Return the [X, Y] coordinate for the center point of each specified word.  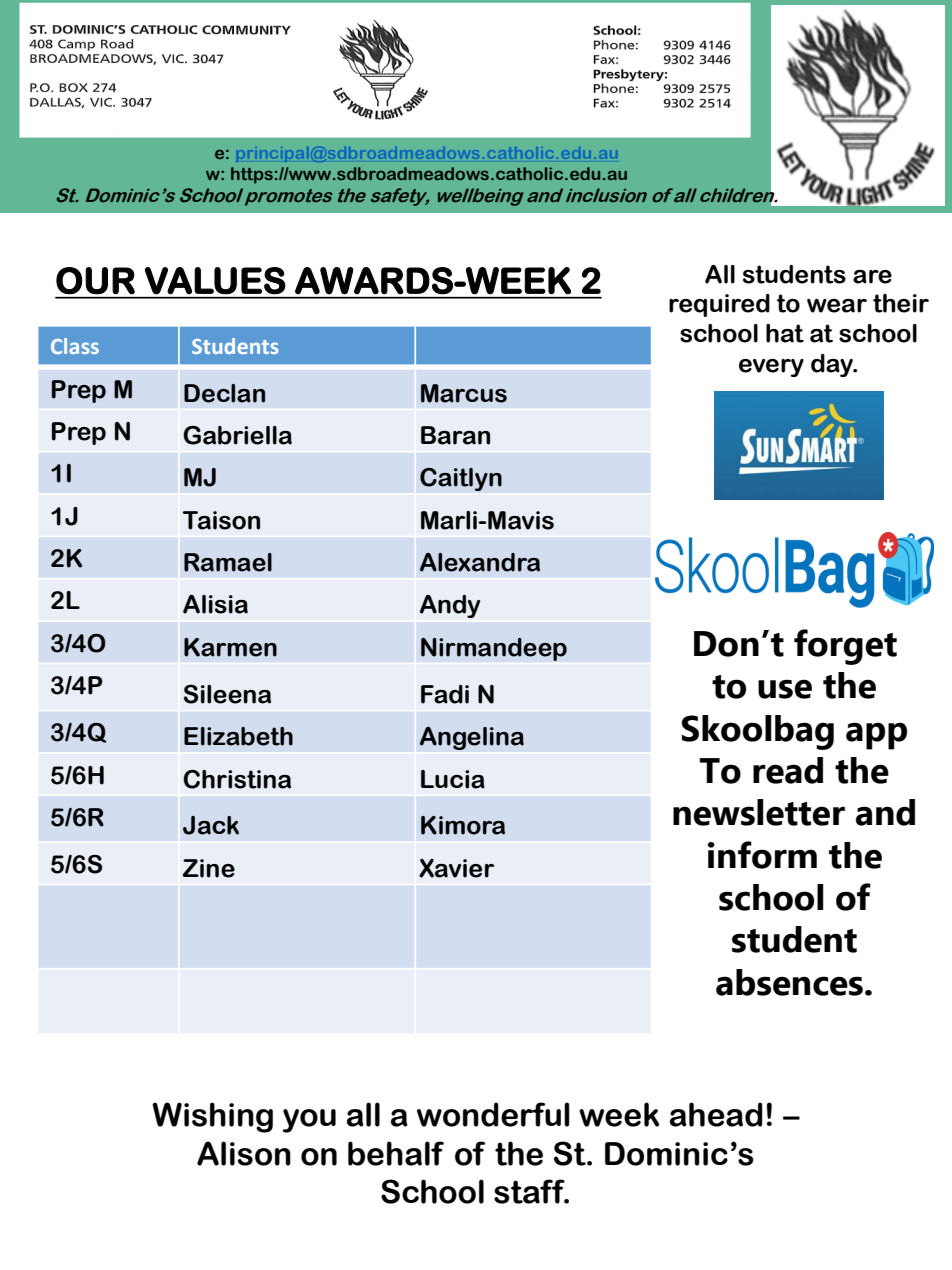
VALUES [215, 280]
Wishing [212, 1117]
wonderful [493, 1114]
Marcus [464, 393]
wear [837, 306]
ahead [716, 1114]
